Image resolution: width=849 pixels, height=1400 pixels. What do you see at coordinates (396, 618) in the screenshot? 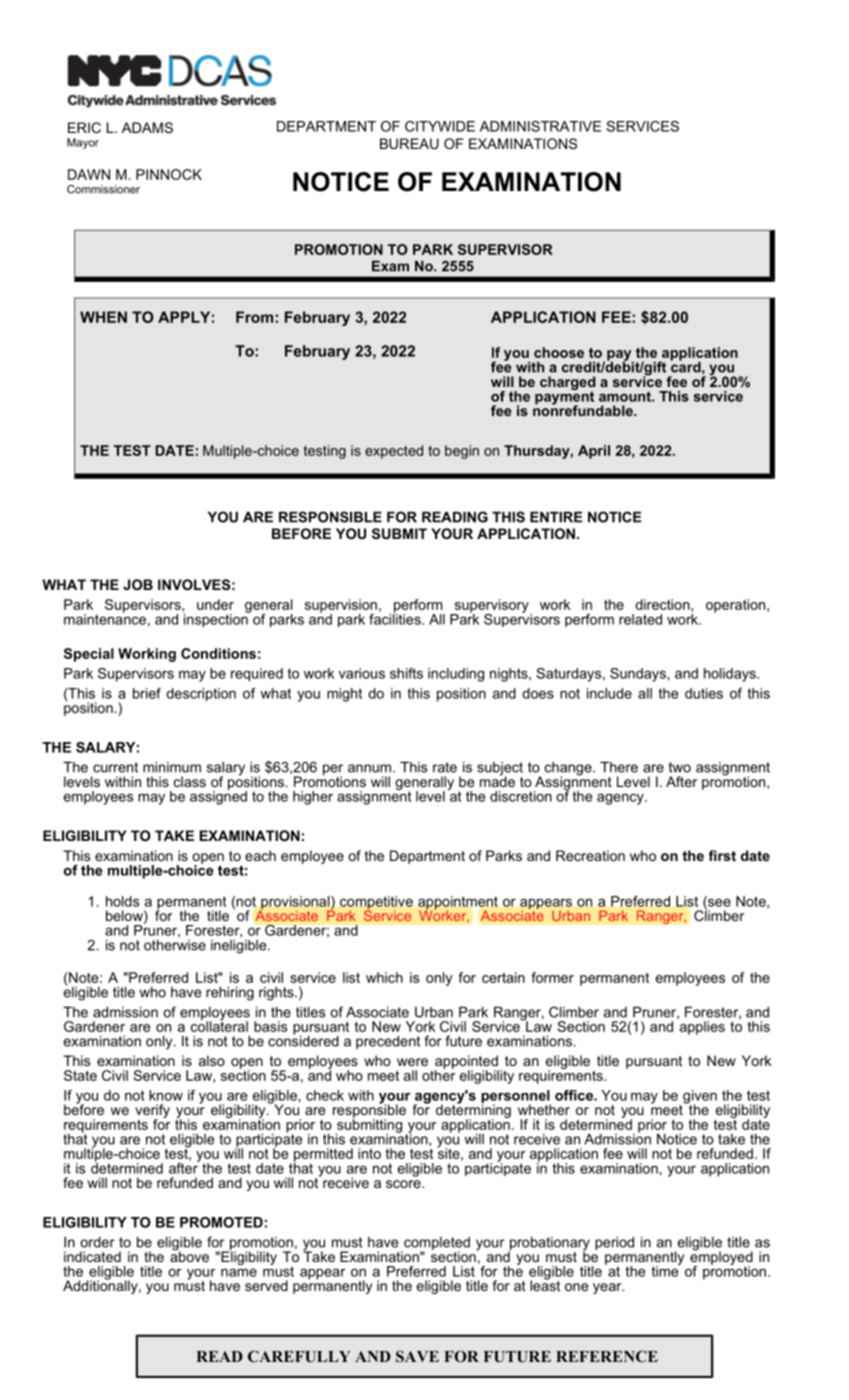
I see `facilities` at bounding box center [396, 618].
